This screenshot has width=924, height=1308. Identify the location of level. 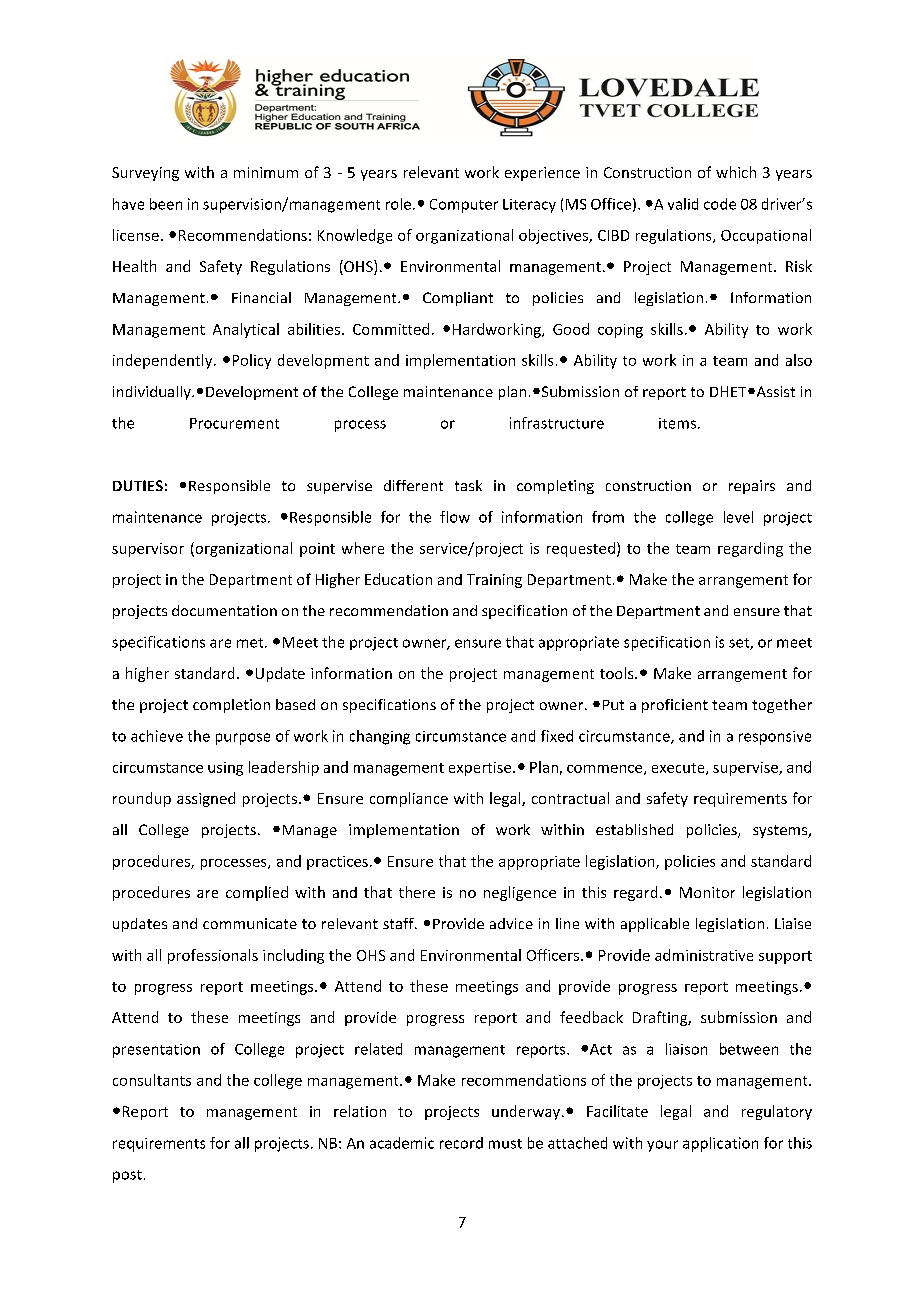
(738, 517).
